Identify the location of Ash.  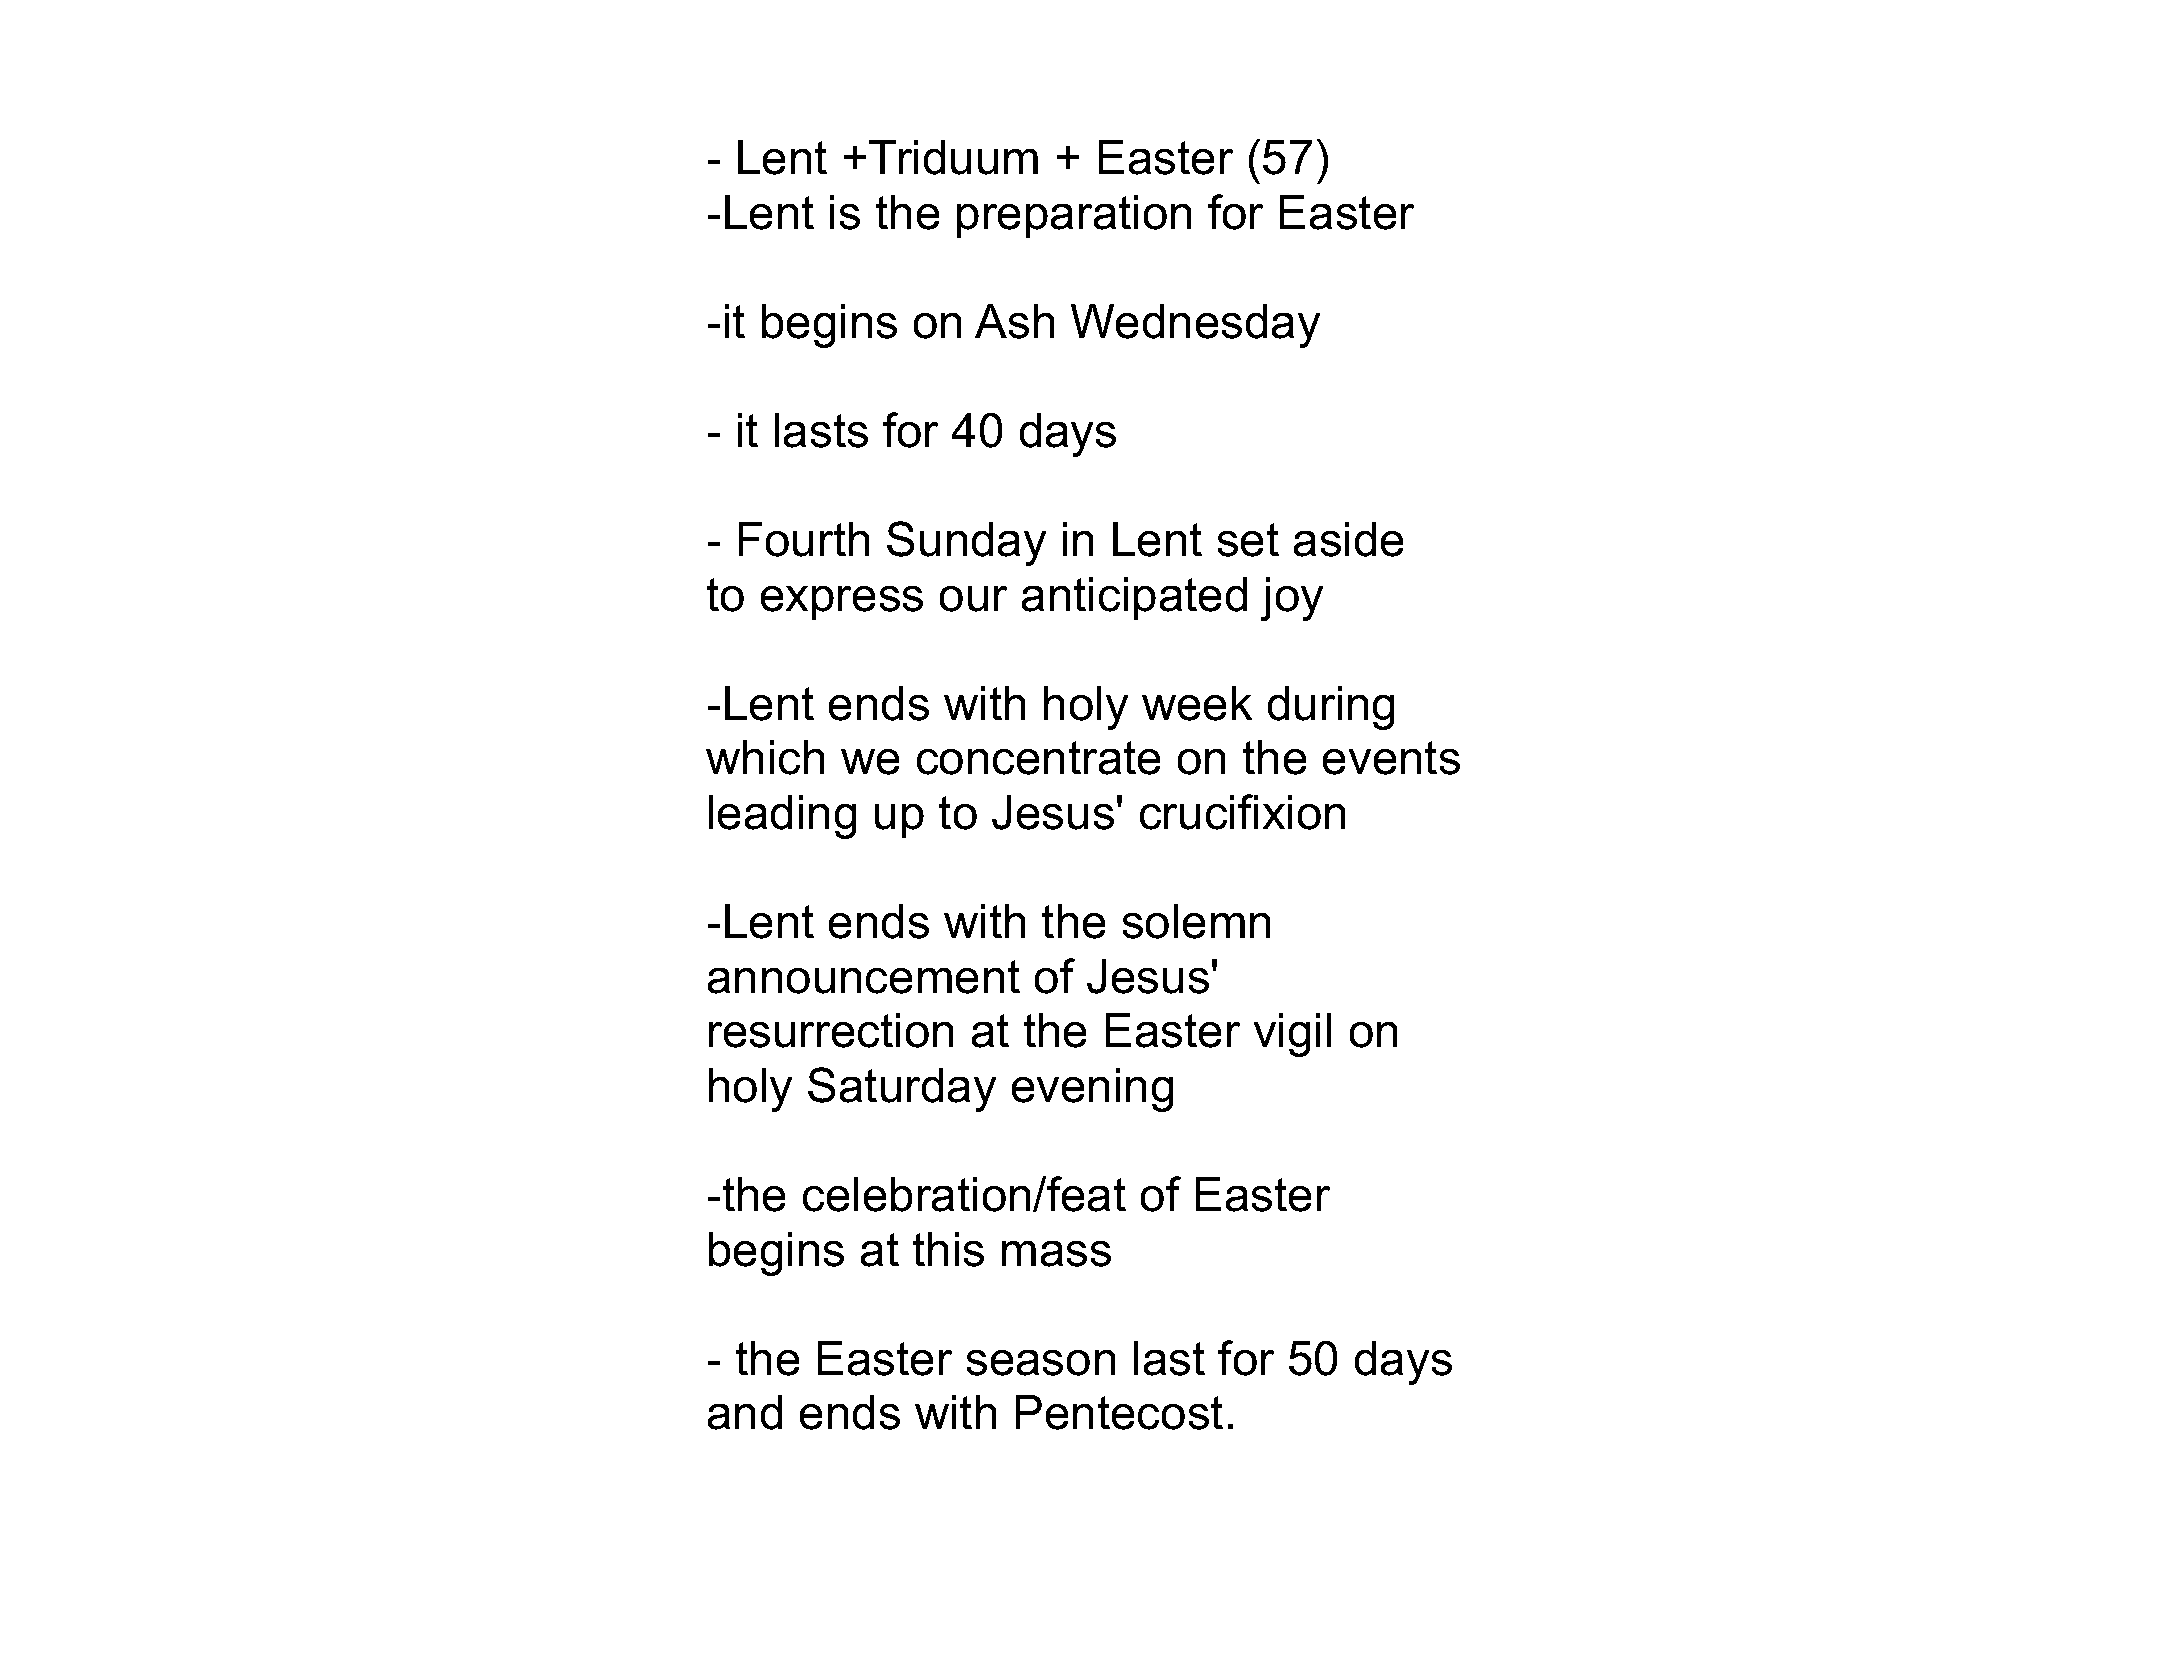
(1014, 321).
